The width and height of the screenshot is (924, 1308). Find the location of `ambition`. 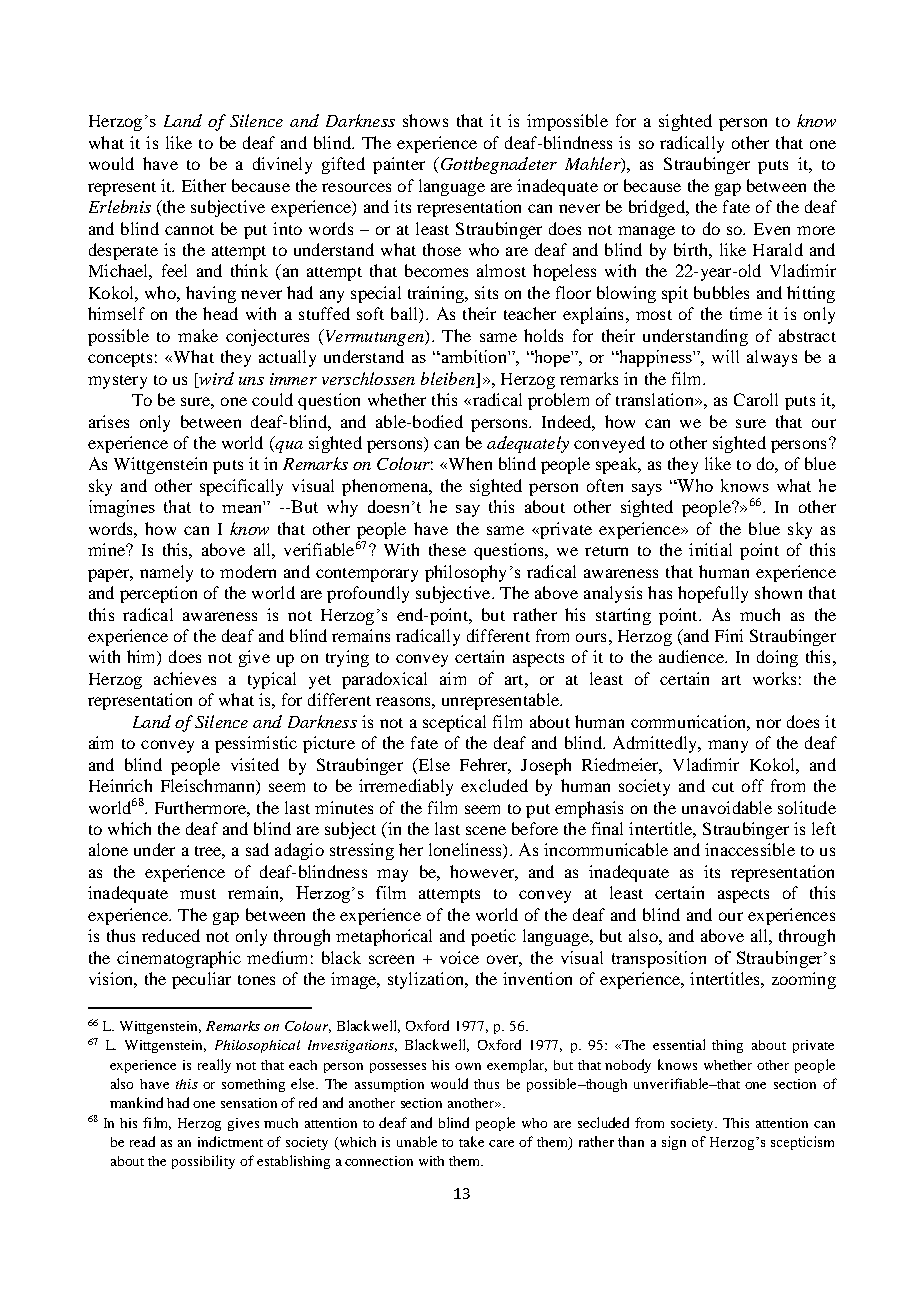

ambition is located at coordinates (474, 356).
